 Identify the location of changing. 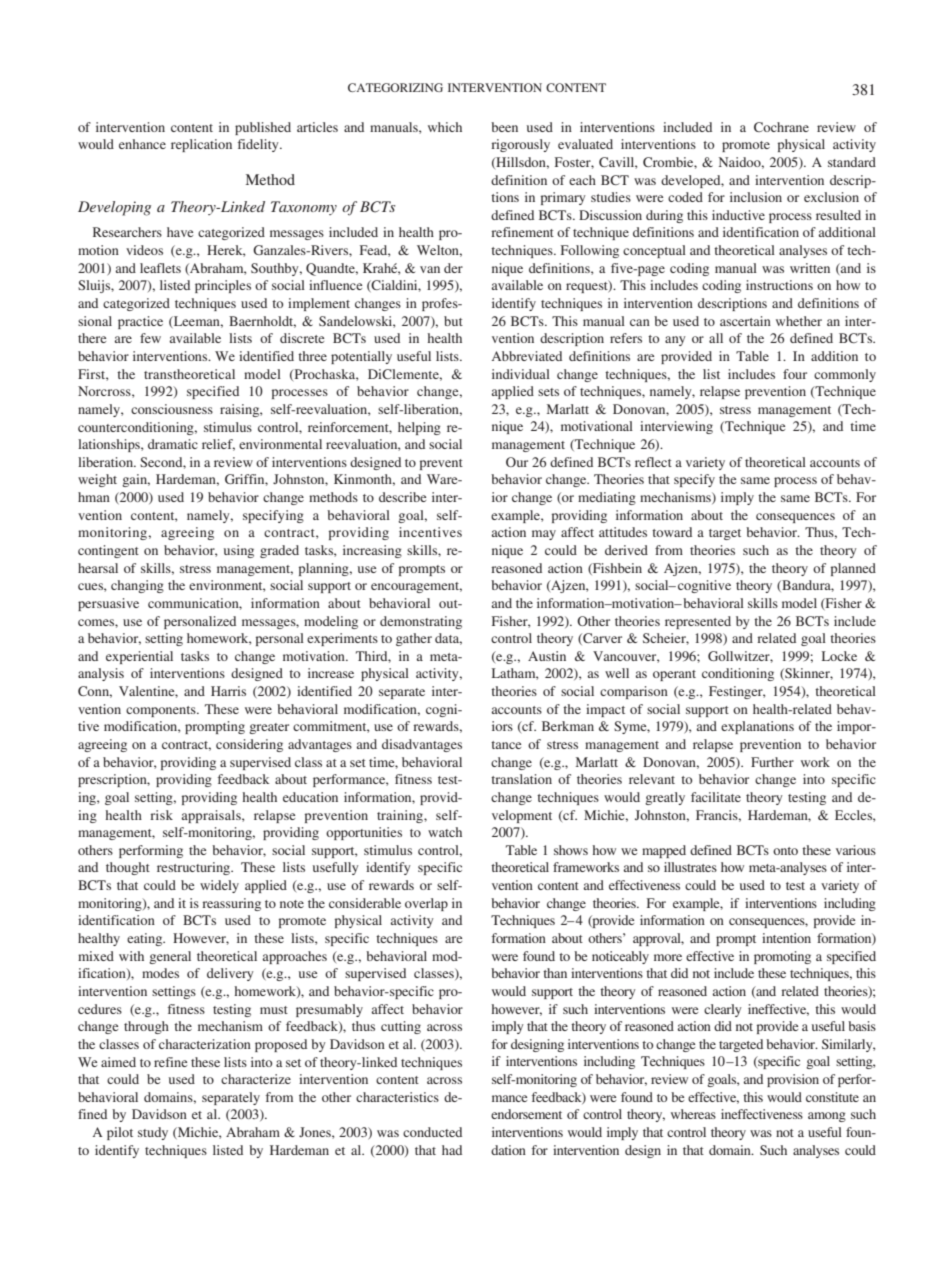
(137, 586).
